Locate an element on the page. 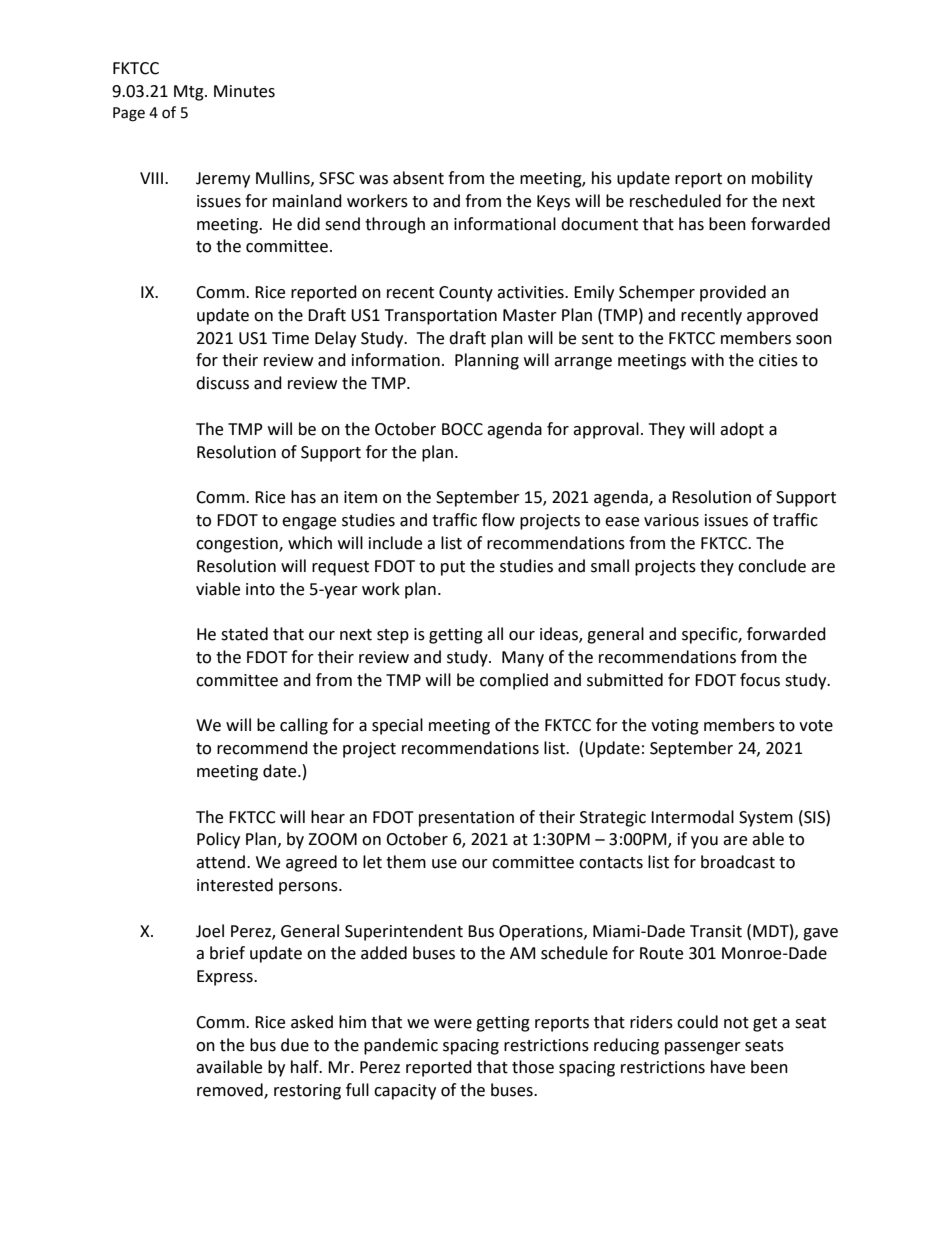 The image size is (952, 1233). them is located at coordinates (406, 862).
